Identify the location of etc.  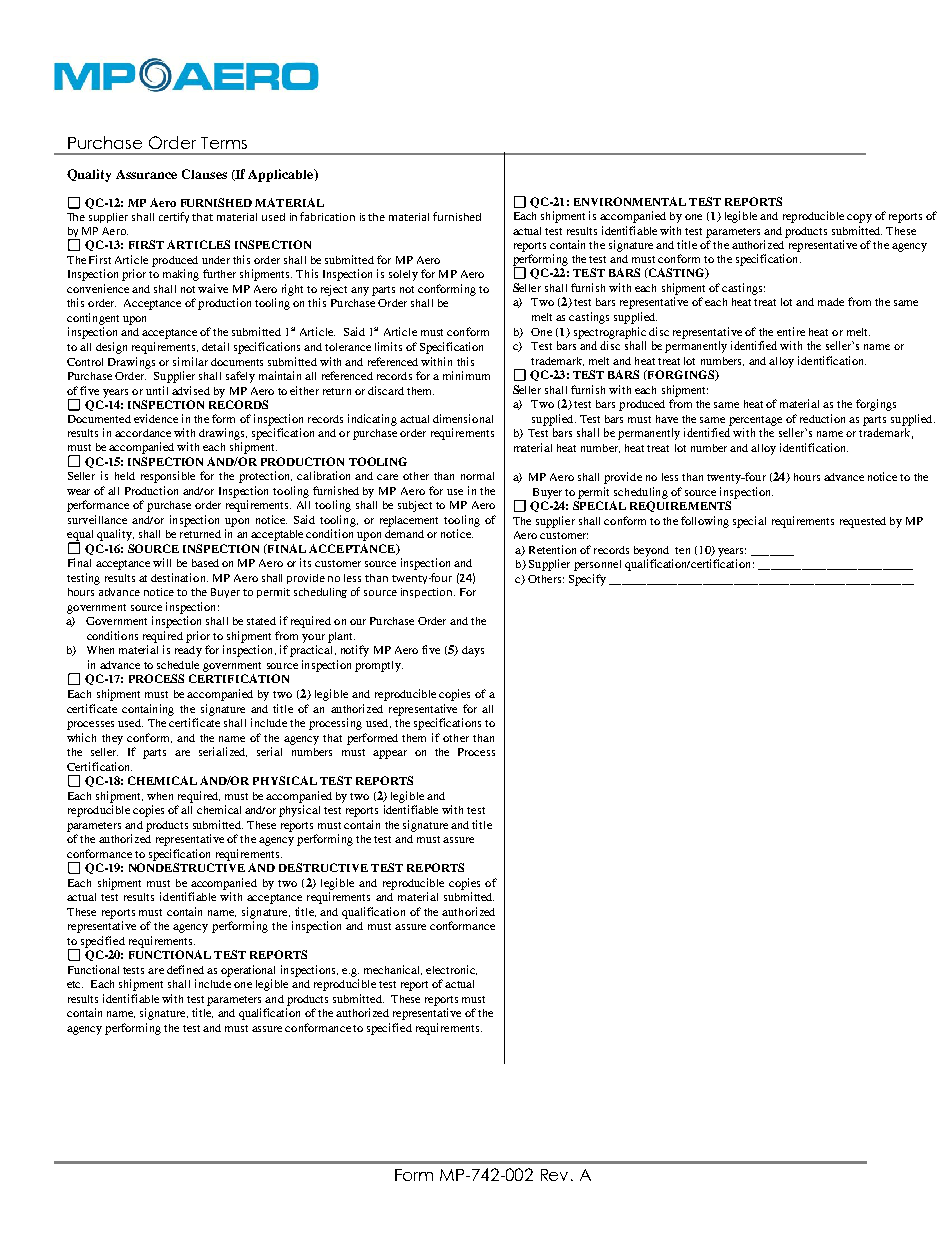
(75, 984).
